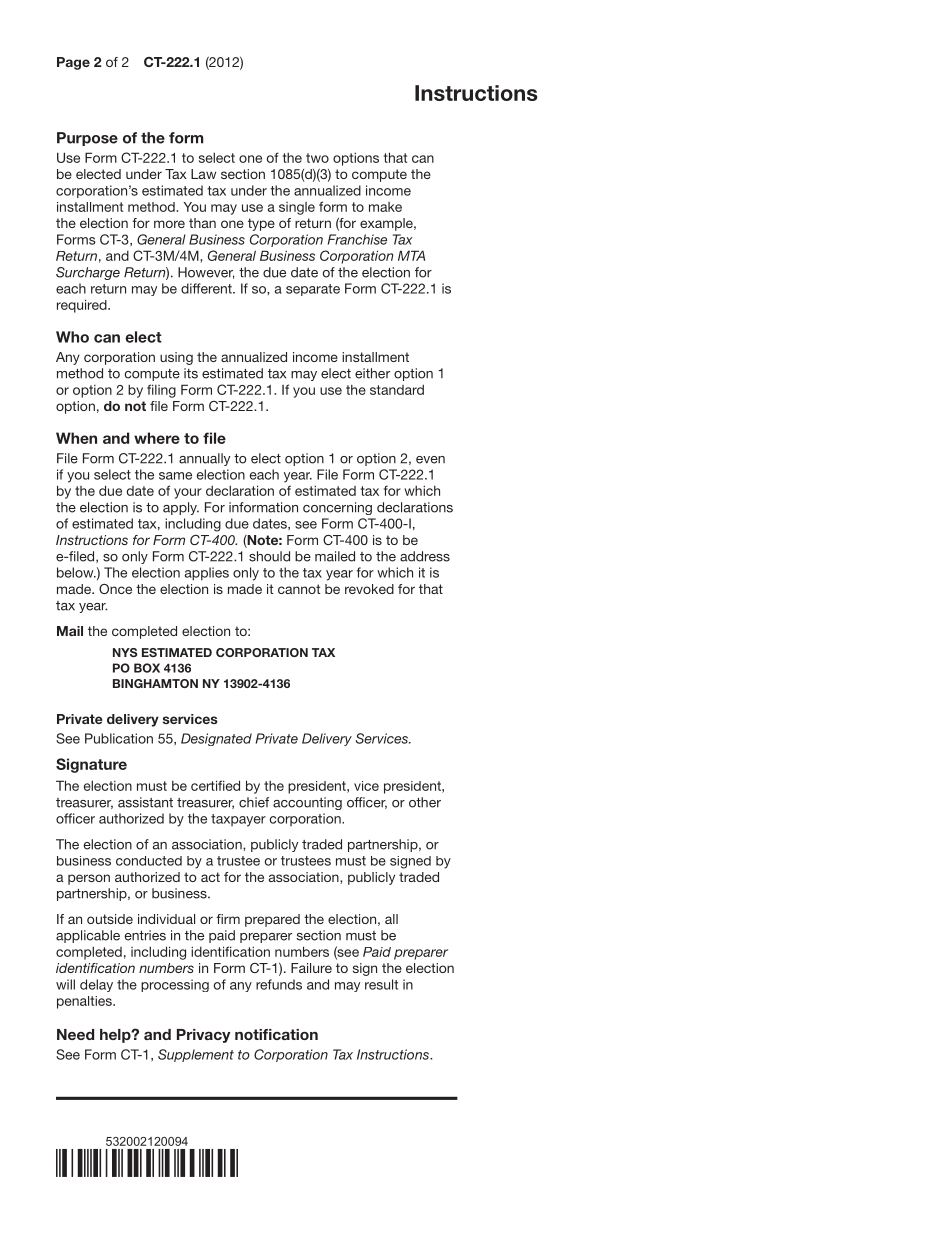 This screenshot has width=952, height=1233. What do you see at coordinates (425, 802) in the screenshot?
I see `other` at bounding box center [425, 802].
